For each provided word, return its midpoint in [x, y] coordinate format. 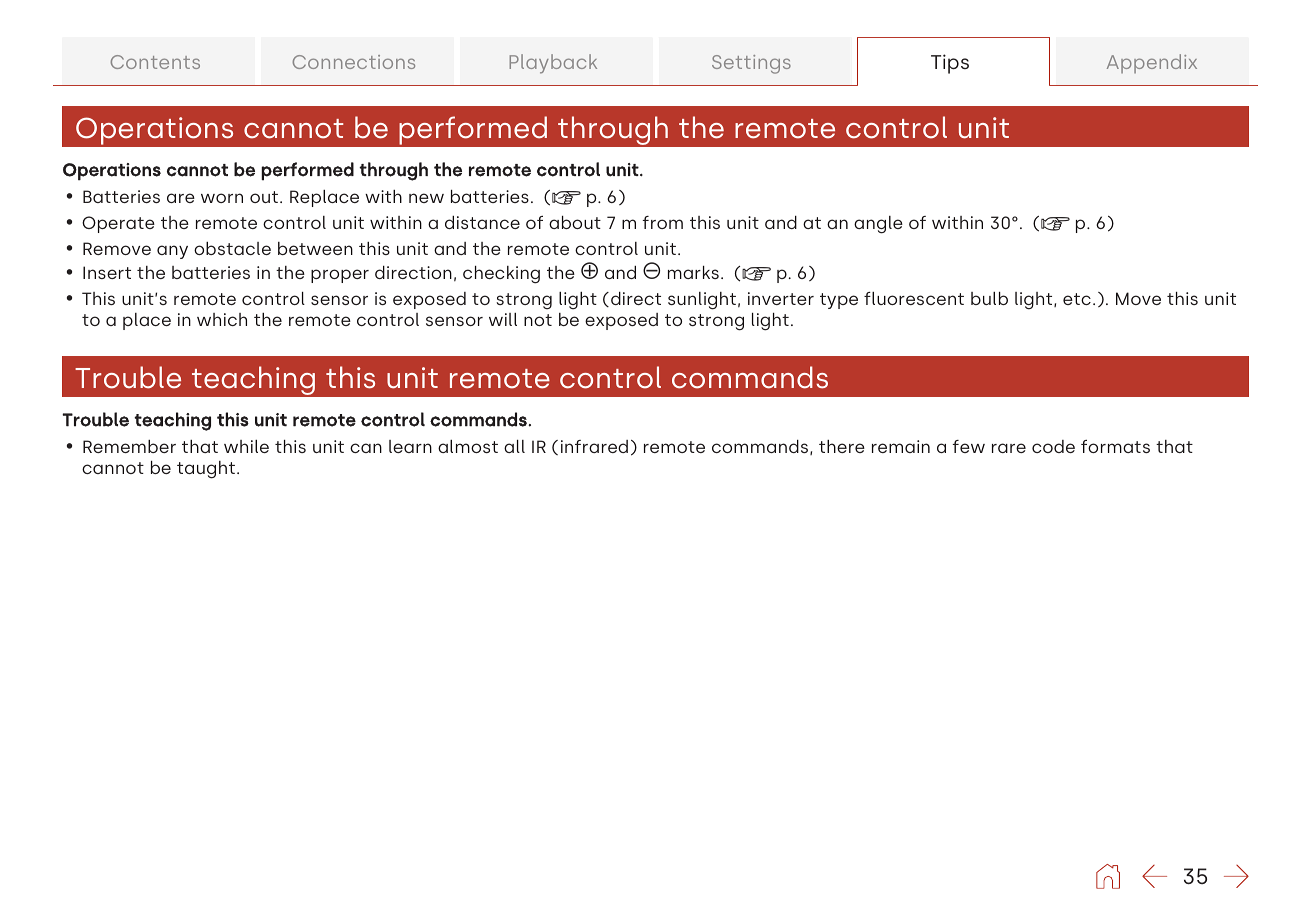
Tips [950, 64]
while [246, 446]
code [1053, 446]
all [514, 446]
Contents [155, 62]
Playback [553, 64]
